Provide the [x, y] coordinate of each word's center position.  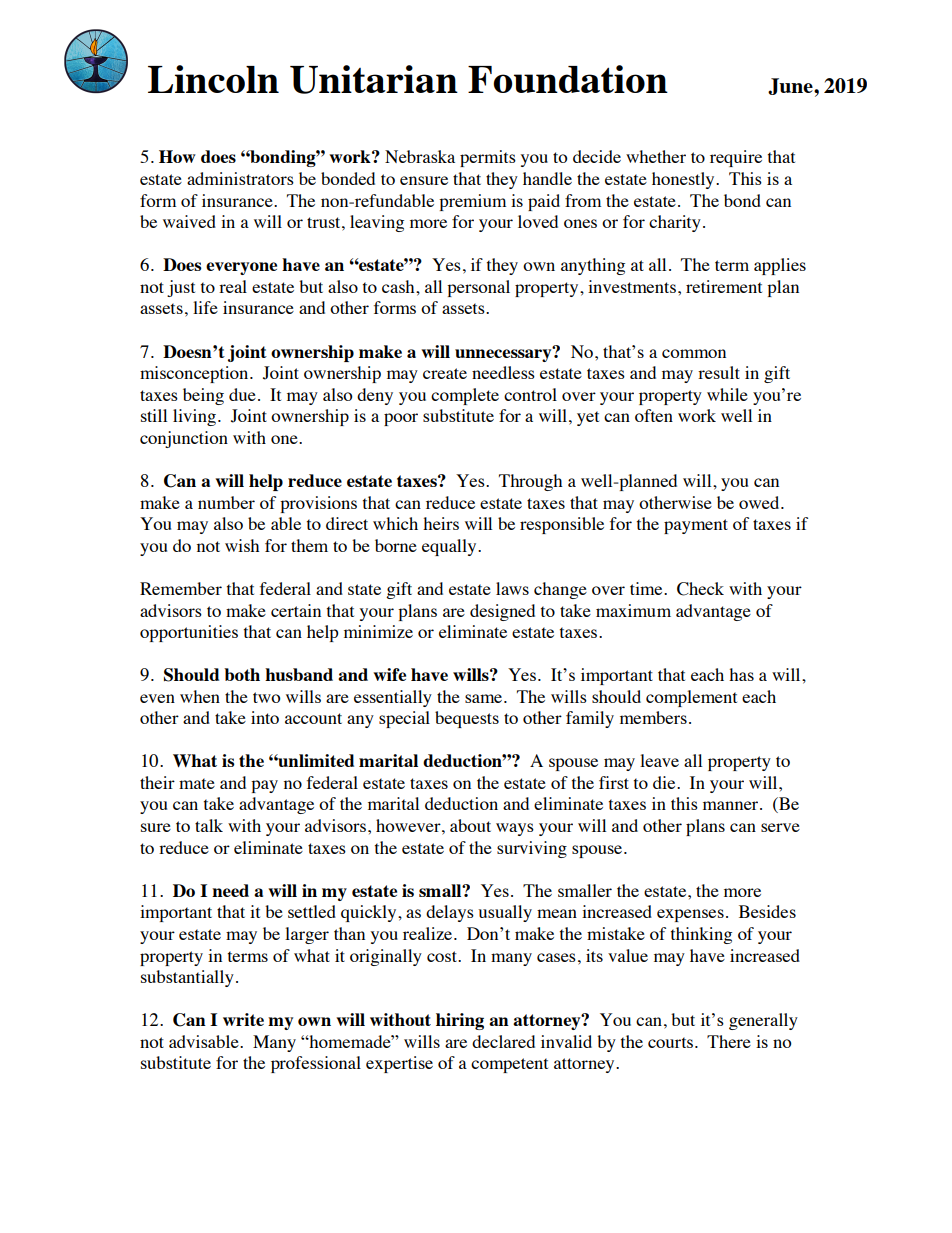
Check [700, 589]
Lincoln [213, 79]
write [243, 1019]
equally [450, 547]
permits [488, 158]
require [736, 158]
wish [242, 545]
